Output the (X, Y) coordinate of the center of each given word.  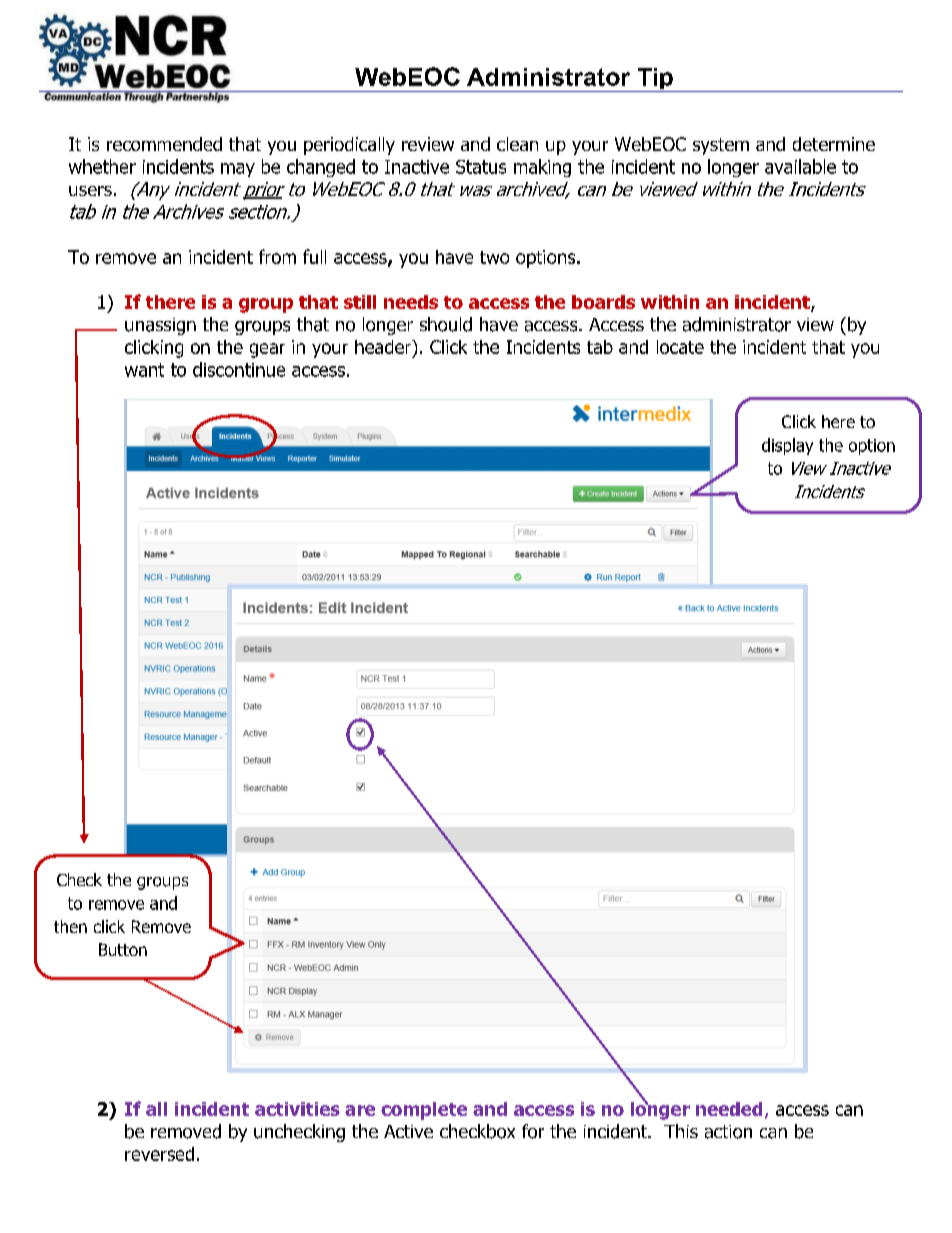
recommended (164, 144)
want (144, 370)
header (384, 348)
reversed (159, 1154)
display (787, 446)
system (721, 146)
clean (517, 144)
